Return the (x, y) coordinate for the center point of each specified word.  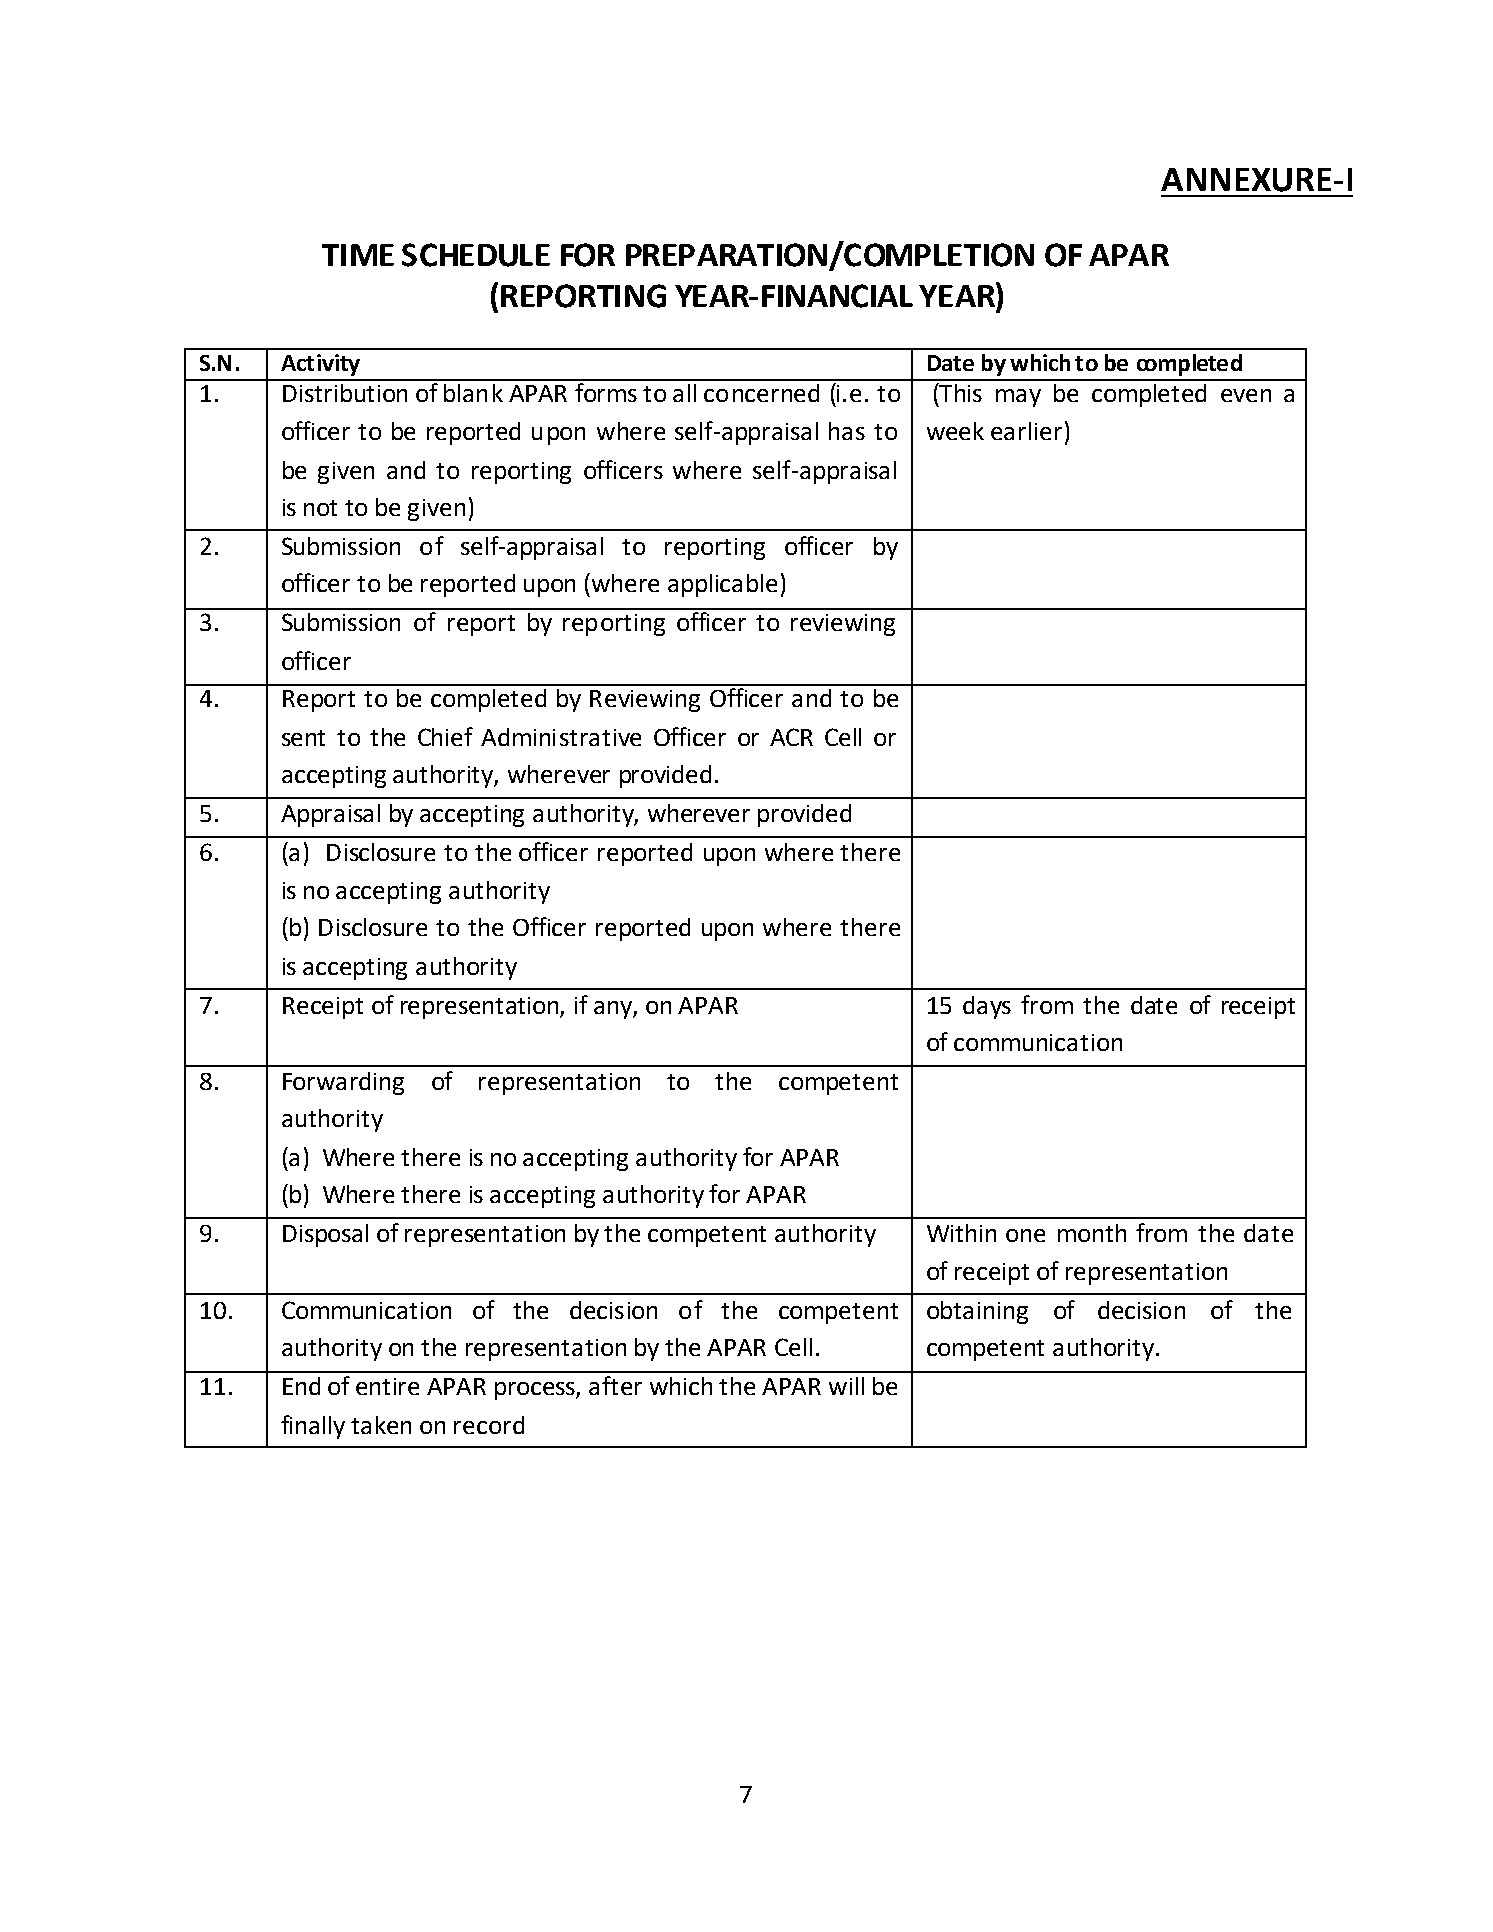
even (1246, 395)
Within (961, 1233)
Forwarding (343, 1083)
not (320, 508)
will (846, 1386)
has (847, 431)
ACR (791, 737)
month (1092, 1233)
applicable (722, 585)
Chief (445, 736)
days (987, 1007)
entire (387, 1386)
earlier (1026, 431)
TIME (358, 255)
